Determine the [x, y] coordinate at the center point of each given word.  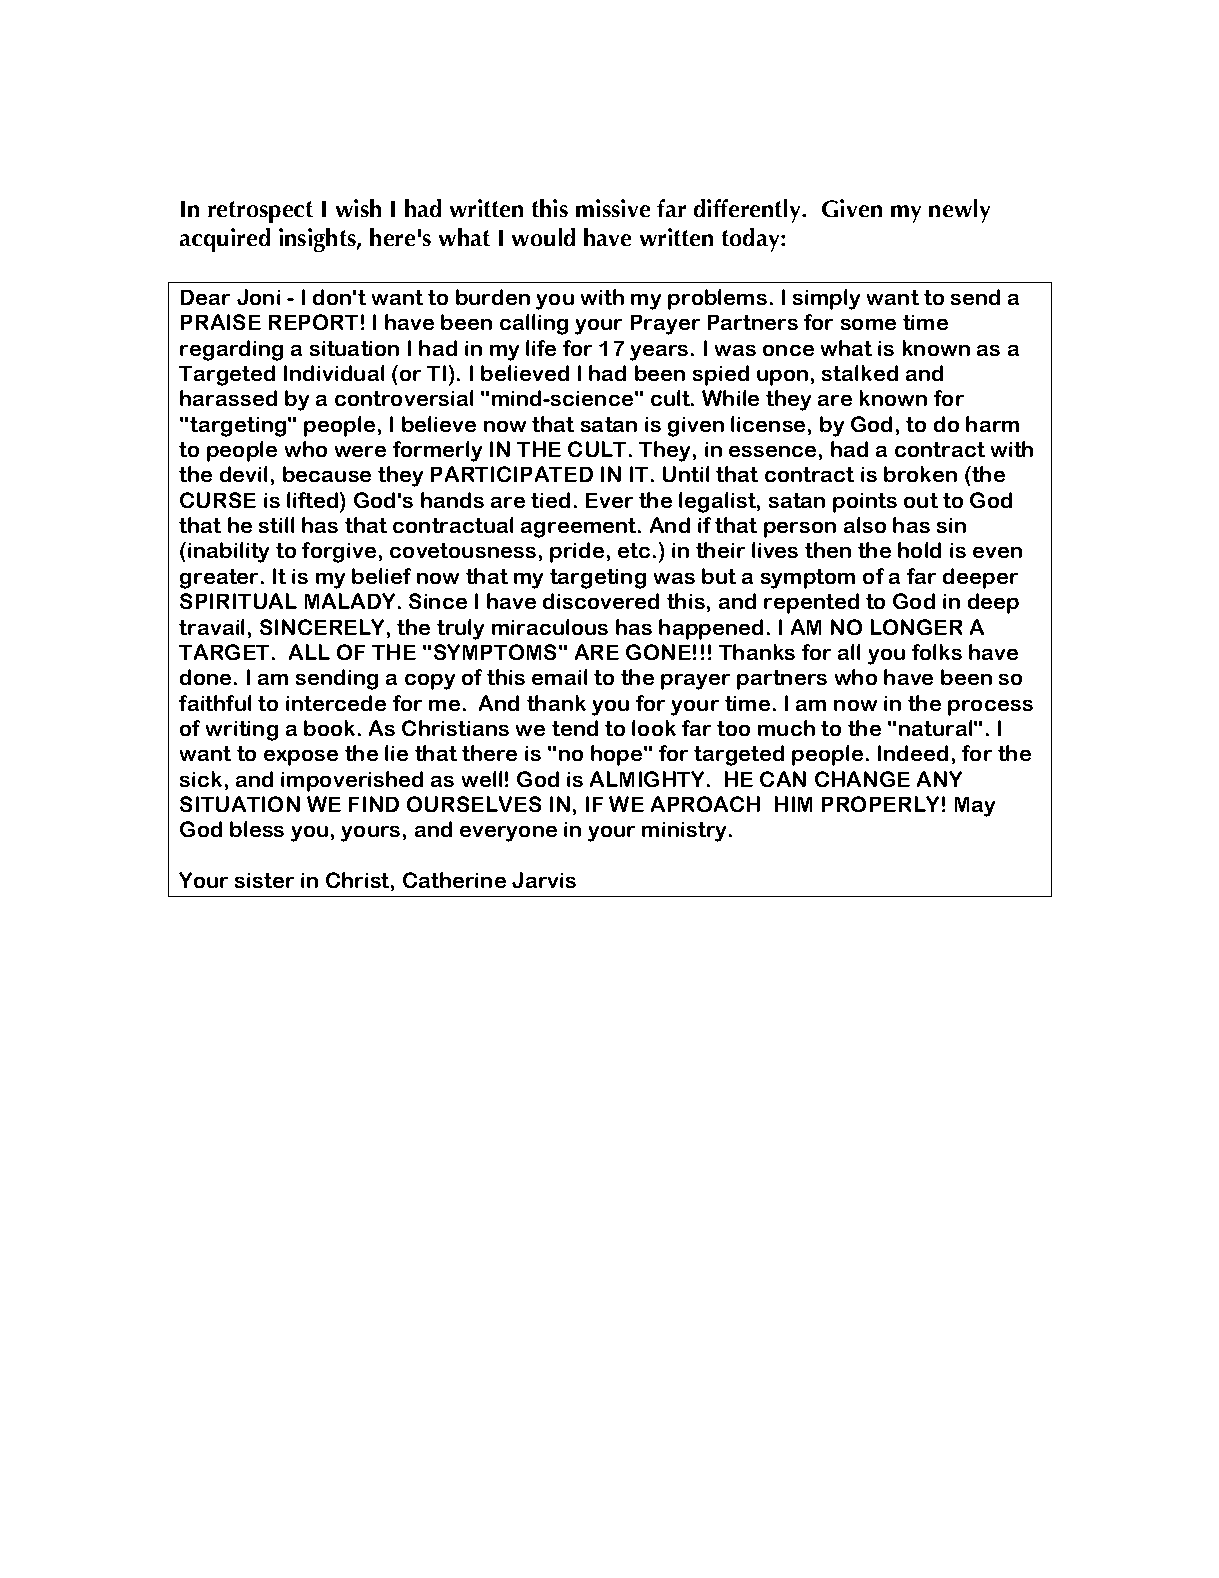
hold [919, 550]
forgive [339, 552]
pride [577, 552]
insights [318, 240]
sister [264, 880]
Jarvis [544, 880]
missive [613, 208]
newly [959, 211]
